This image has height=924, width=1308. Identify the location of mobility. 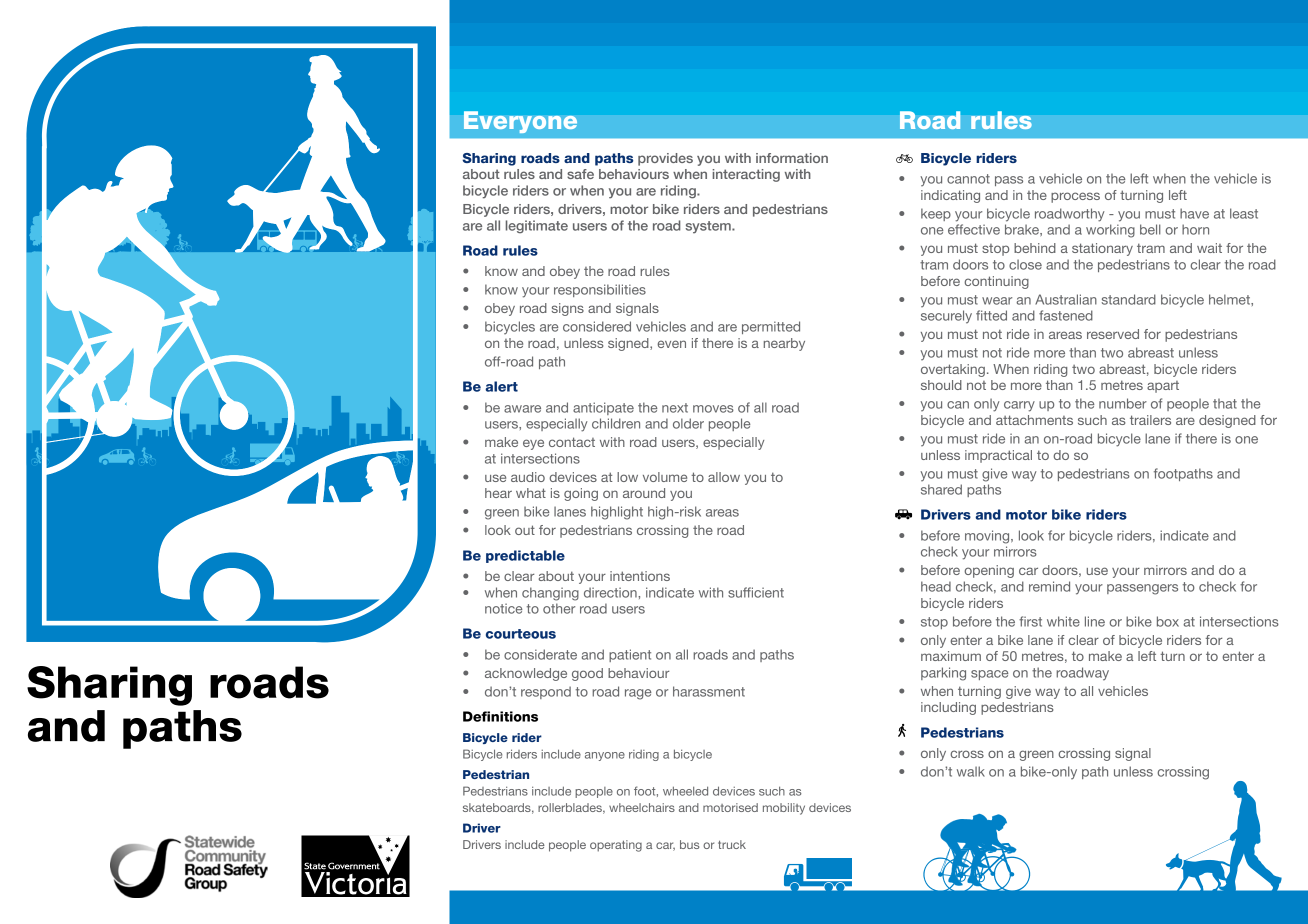
(784, 809).
